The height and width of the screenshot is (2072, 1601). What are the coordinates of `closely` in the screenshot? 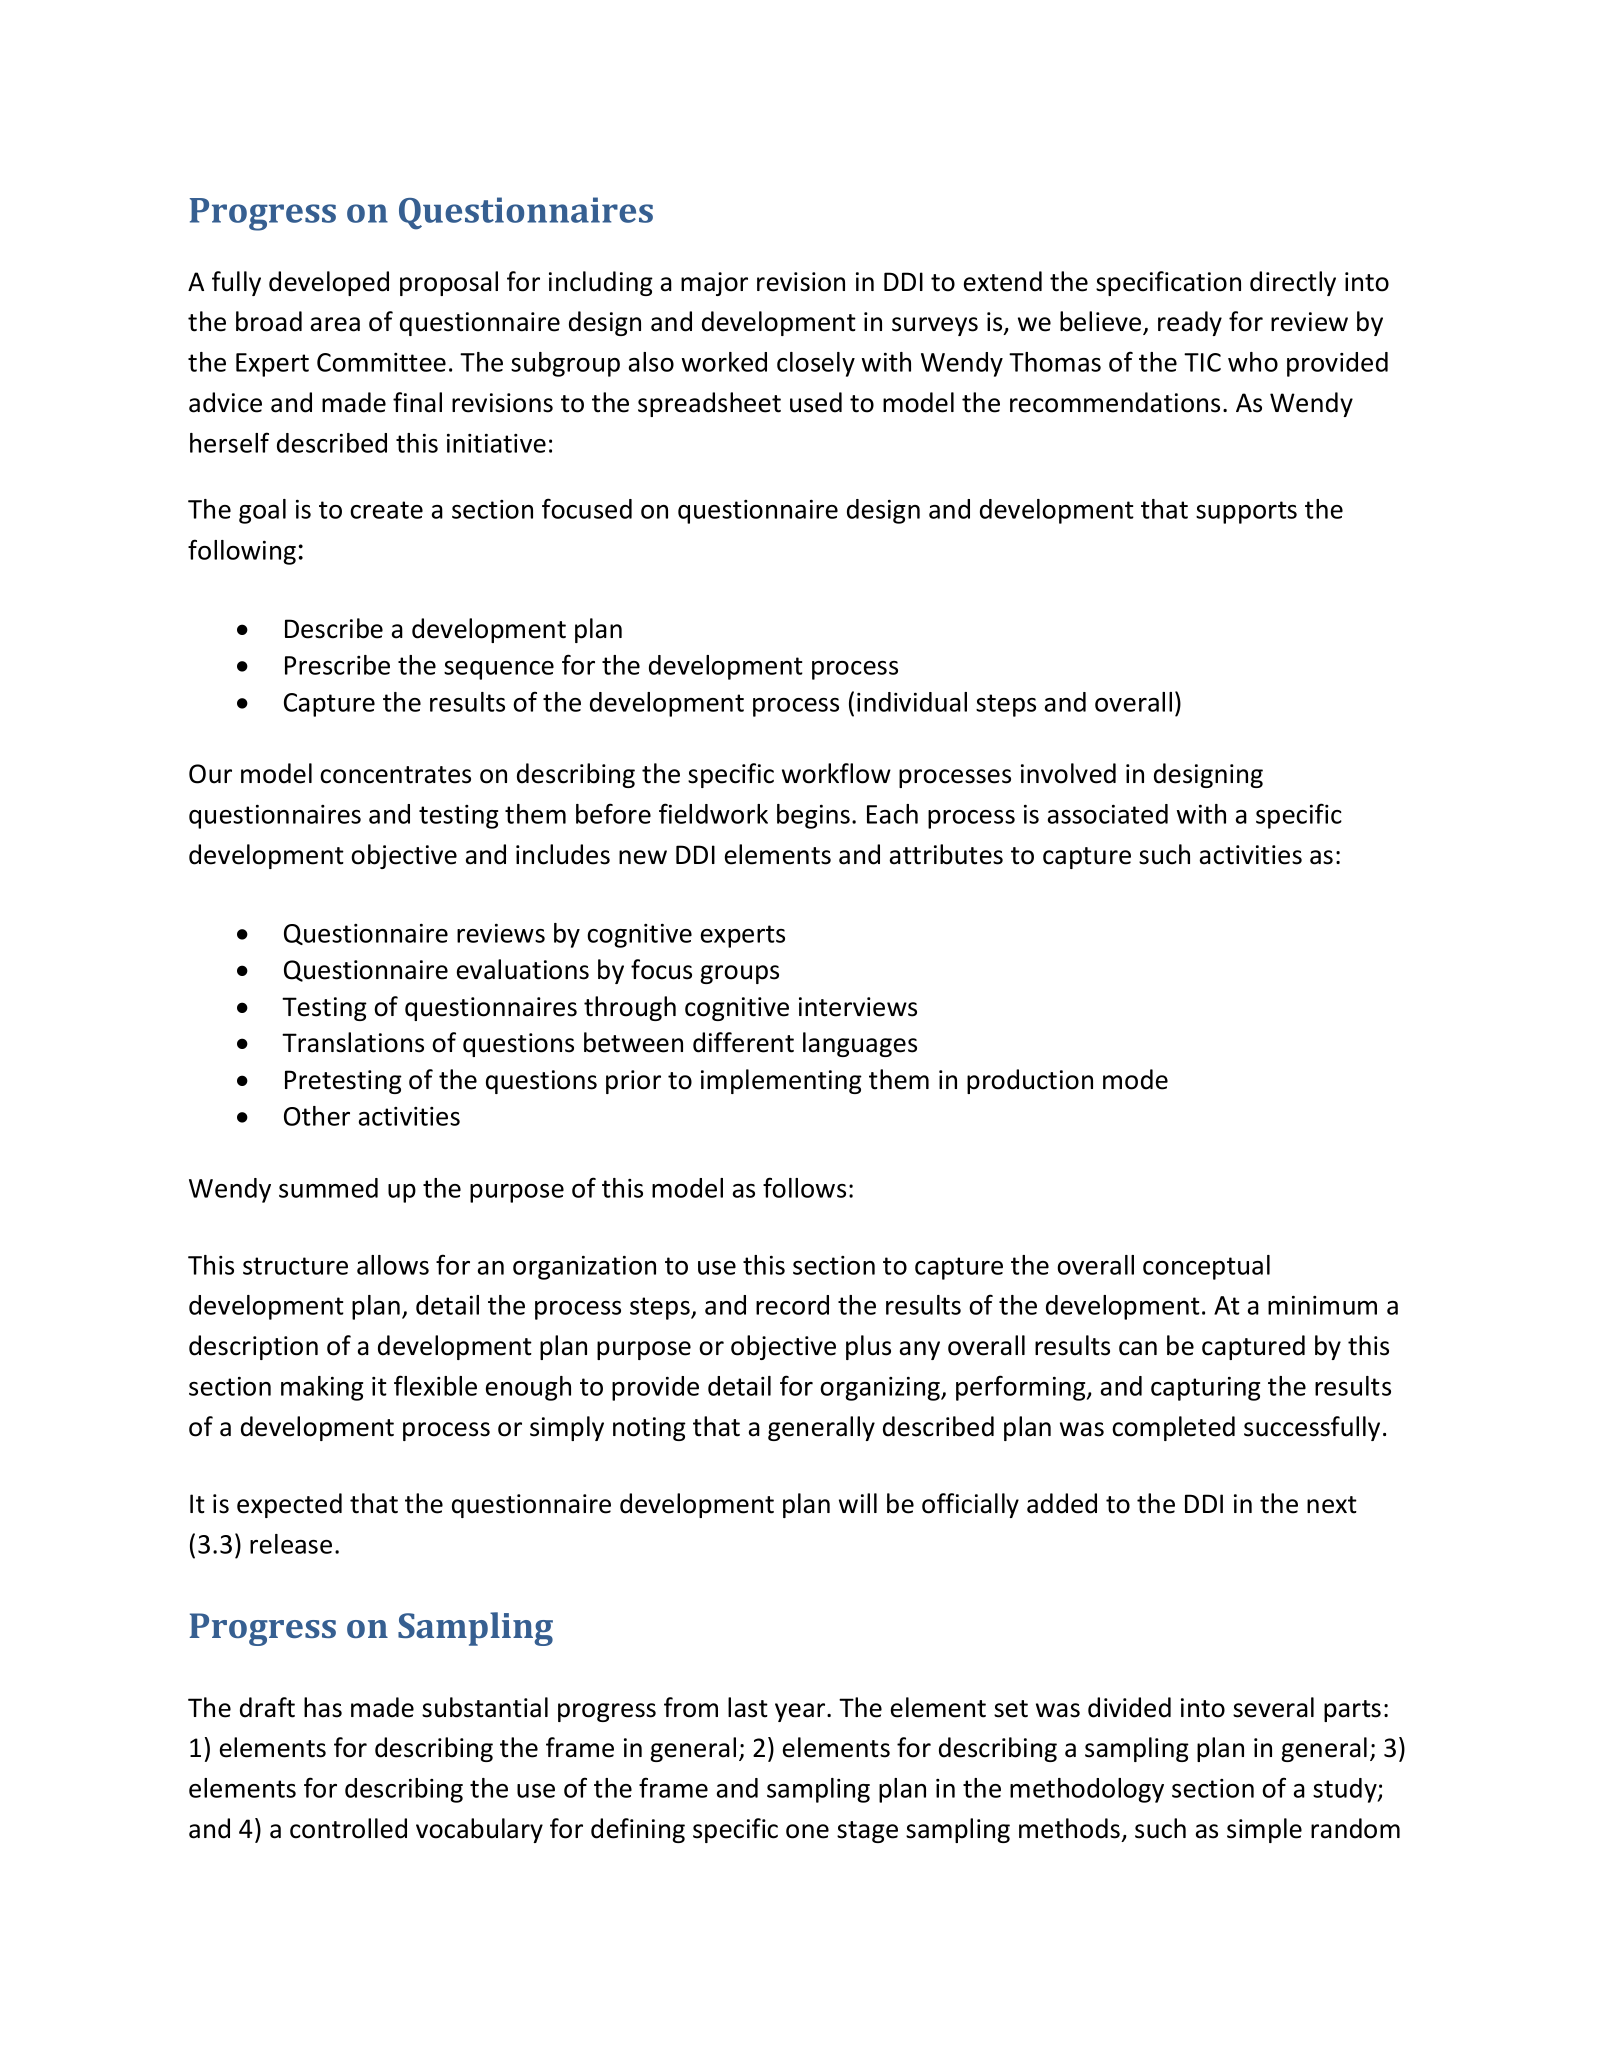 It's located at (816, 364).
